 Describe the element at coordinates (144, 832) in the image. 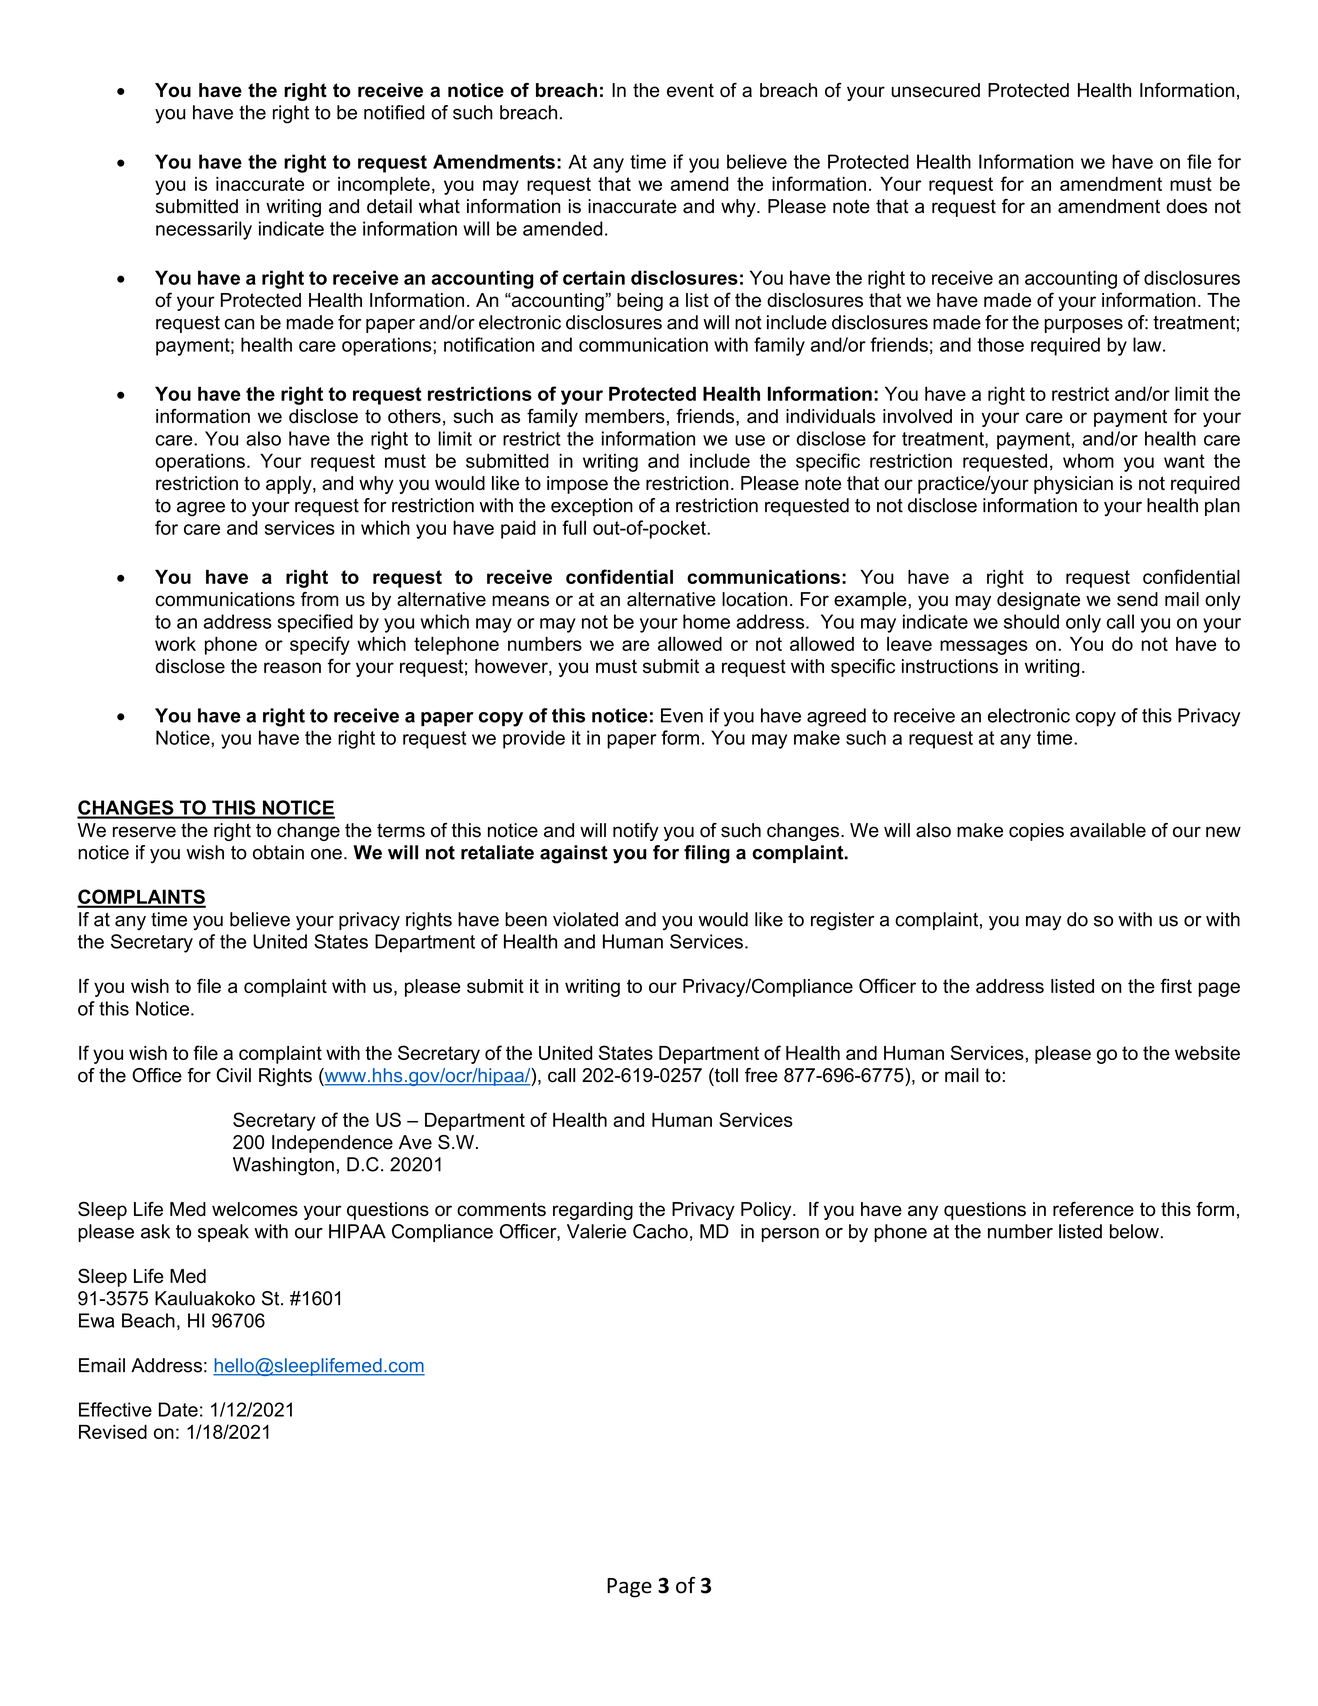

I see `reserve` at that location.
